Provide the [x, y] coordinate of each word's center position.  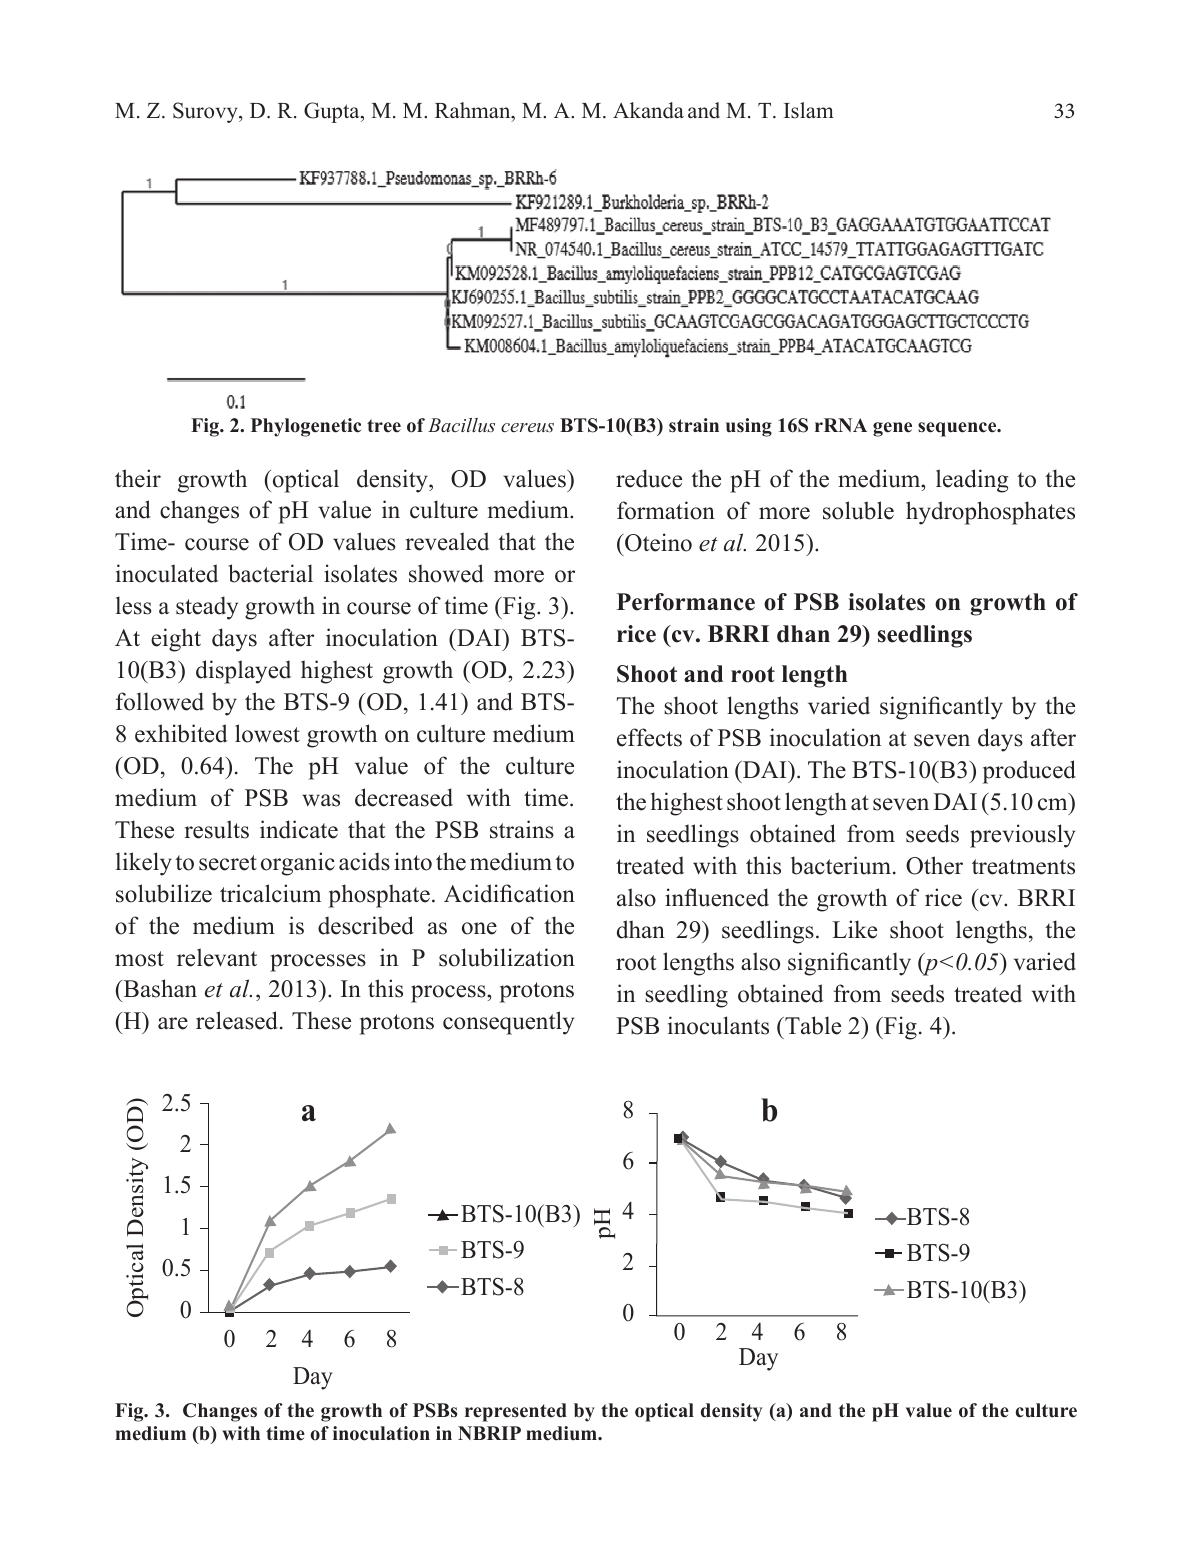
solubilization [507, 957]
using [749, 427]
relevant [217, 957]
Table [812, 1025]
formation [666, 510]
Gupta [333, 112]
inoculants [718, 1025]
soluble [858, 510]
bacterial [270, 573]
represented [516, 1412]
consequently [508, 1023]
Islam [809, 110]
